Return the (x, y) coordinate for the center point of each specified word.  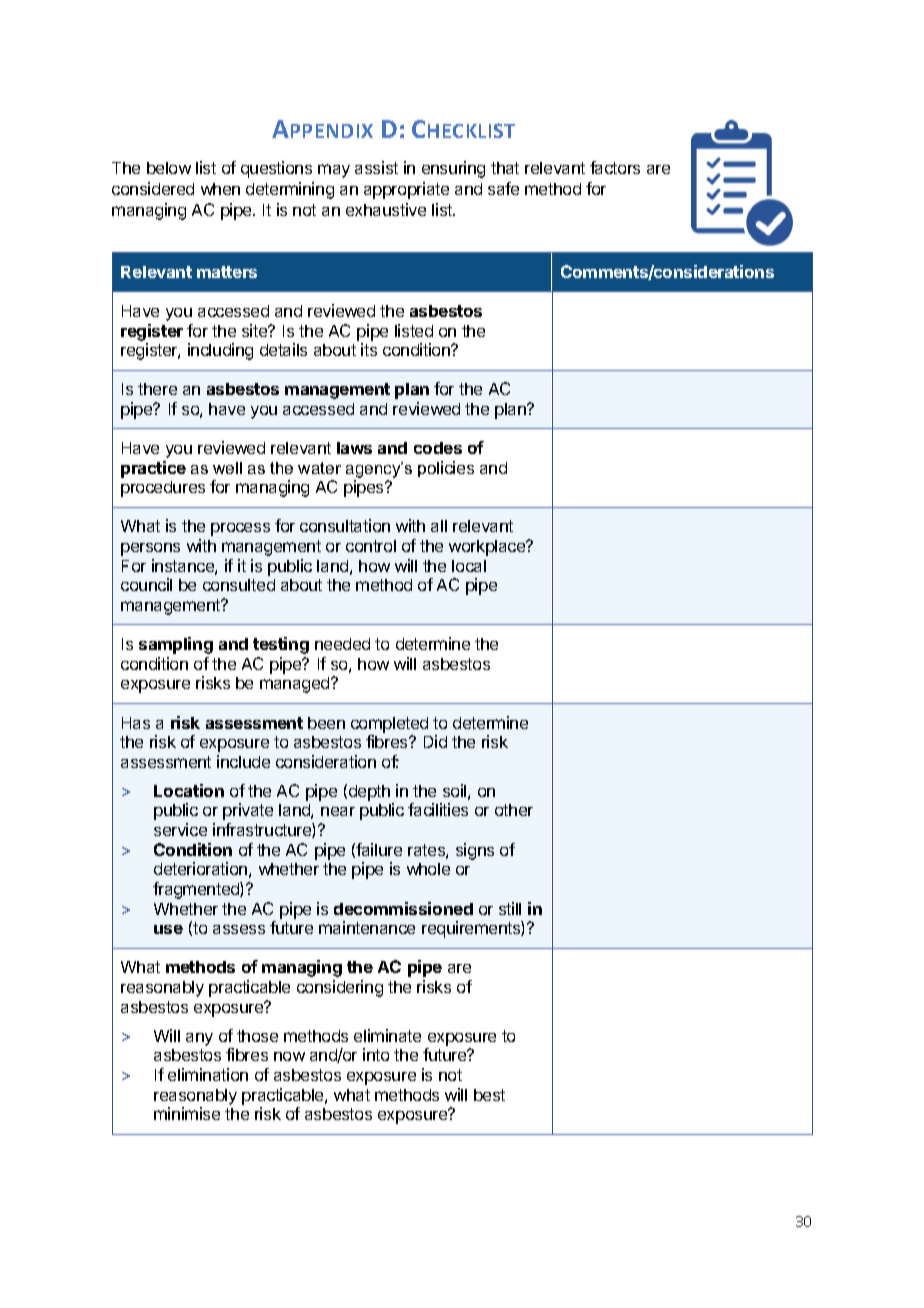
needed (342, 644)
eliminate (387, 1035)
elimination (208, 1074)
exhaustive (386, 209)
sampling (176, 645)
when (220, 189)
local (469, 566)
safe (503, 188)
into (376, 1054)
